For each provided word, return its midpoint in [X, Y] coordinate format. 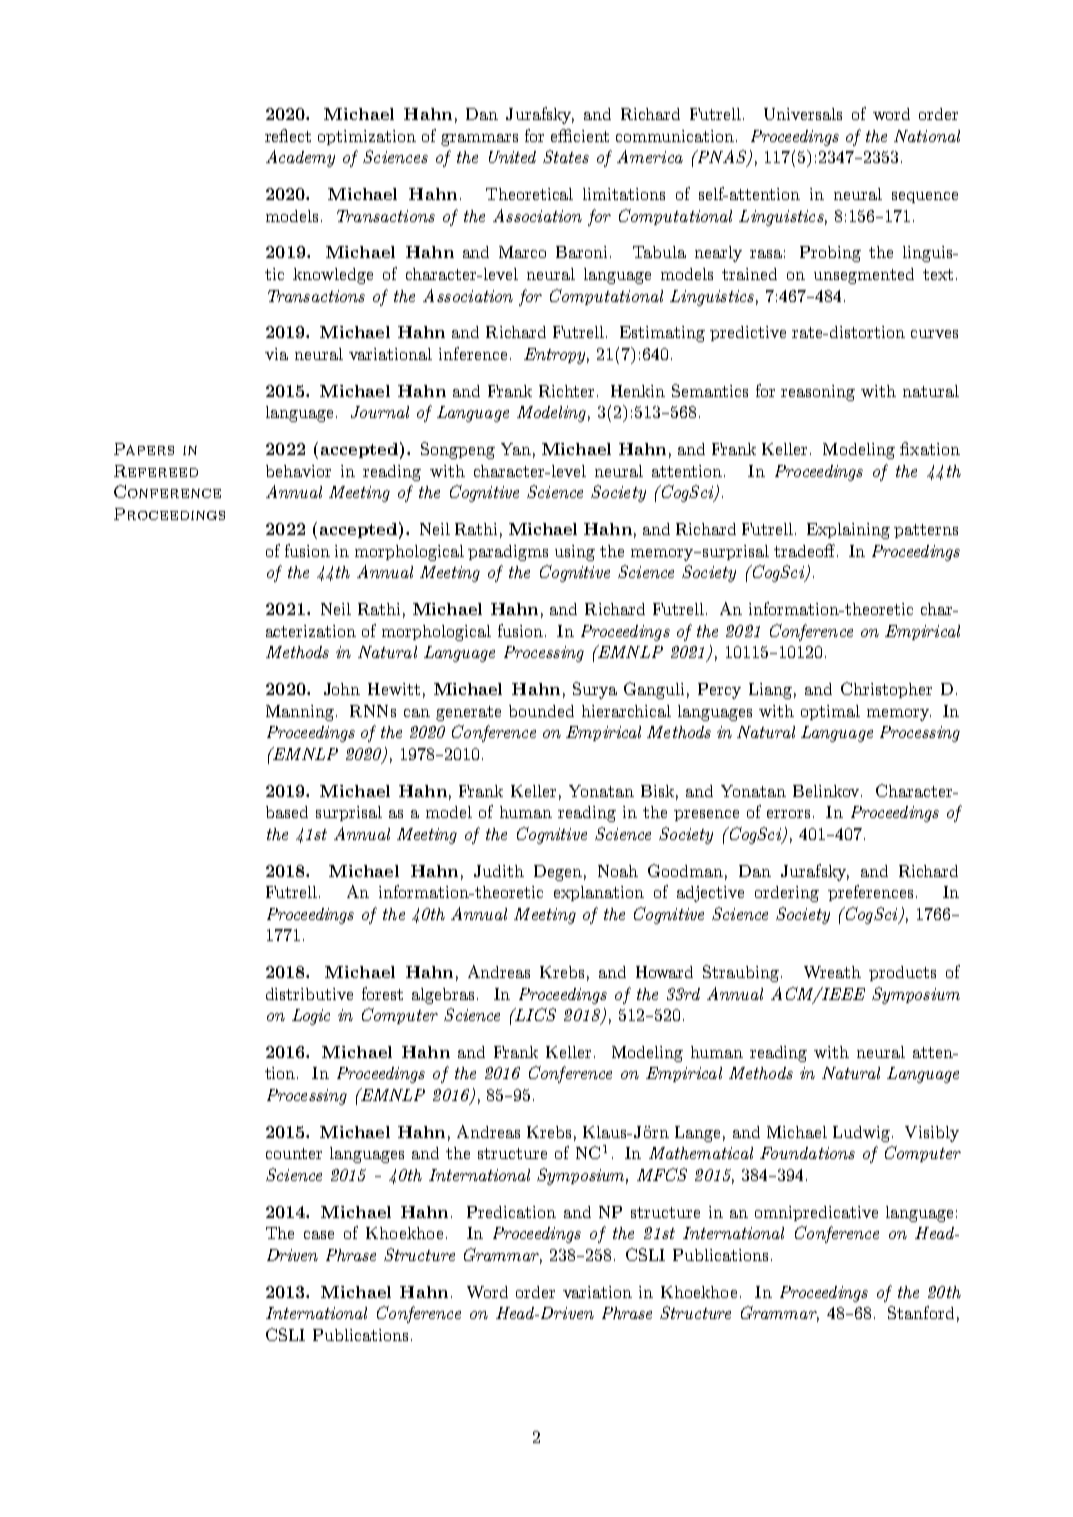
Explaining [848, 531]
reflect [288, 135]
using [575, 553]
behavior [298, 471]
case [319, 1235]
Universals [803, 114]
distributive [309, 994]
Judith [499, 871]
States [566, 156]
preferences [870, 893]
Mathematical [701, 1153]
